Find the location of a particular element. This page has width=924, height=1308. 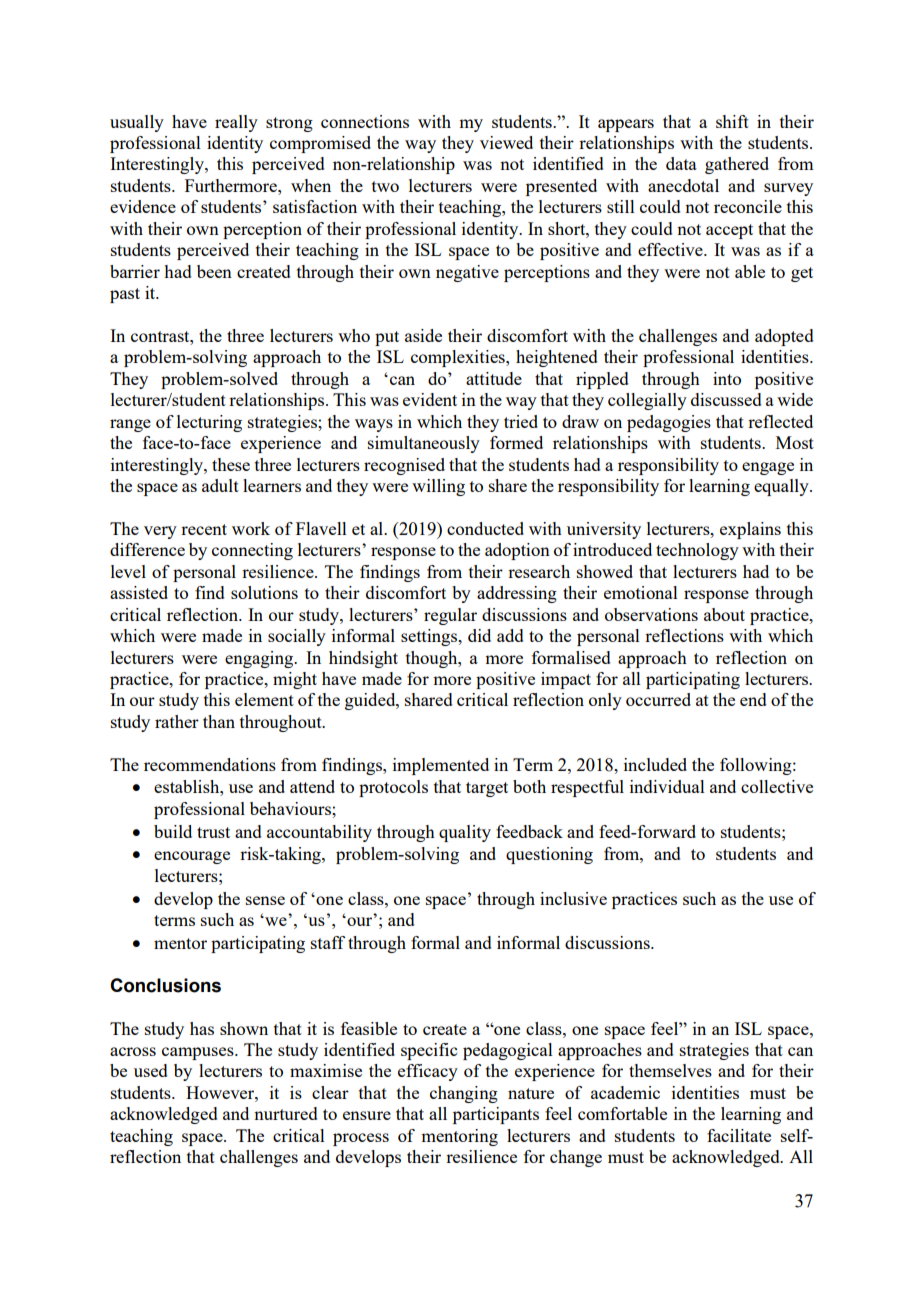

really is located at coordinates (236, 123).
